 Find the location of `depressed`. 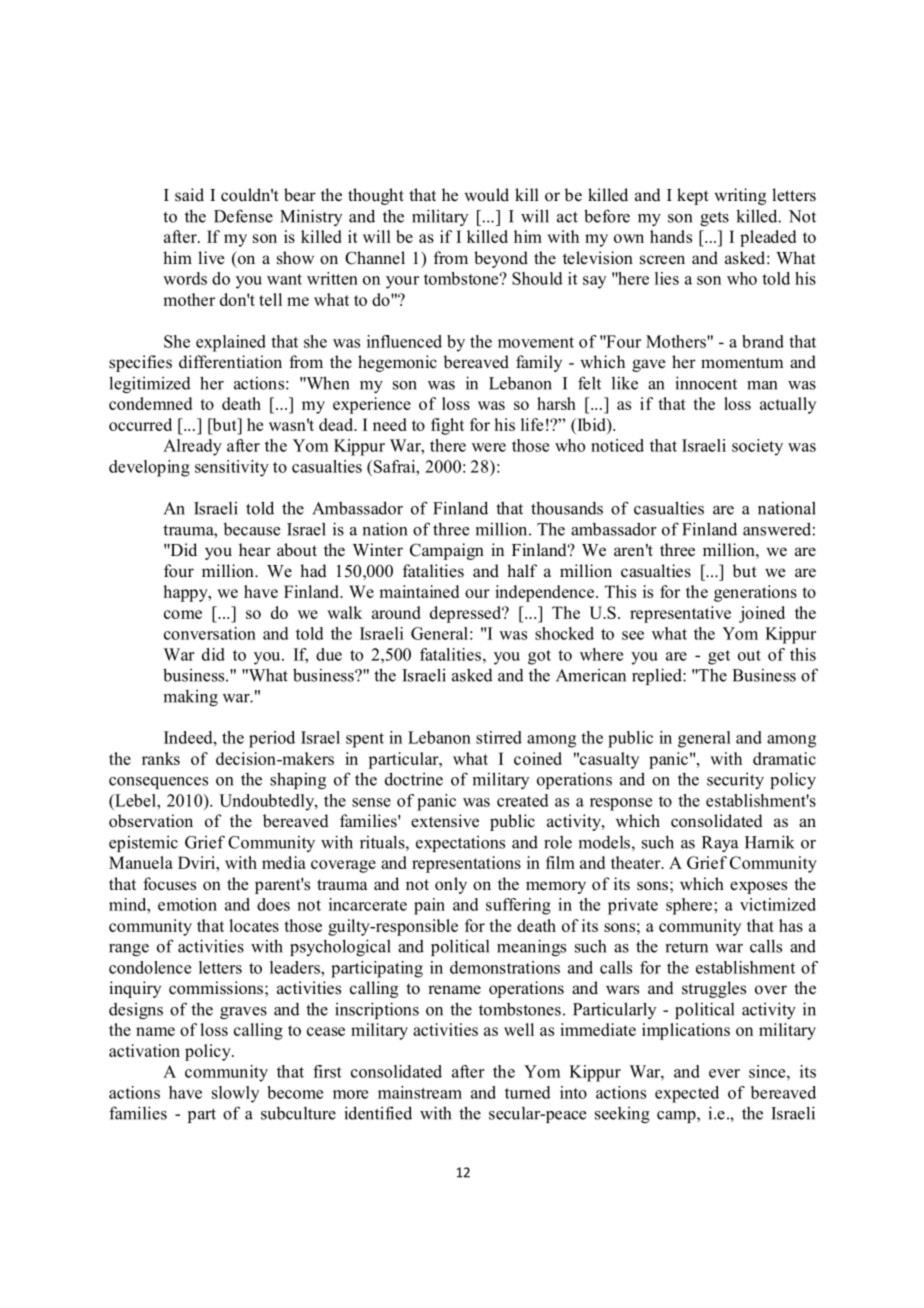

depressed is located at coordinates (467, 614).
